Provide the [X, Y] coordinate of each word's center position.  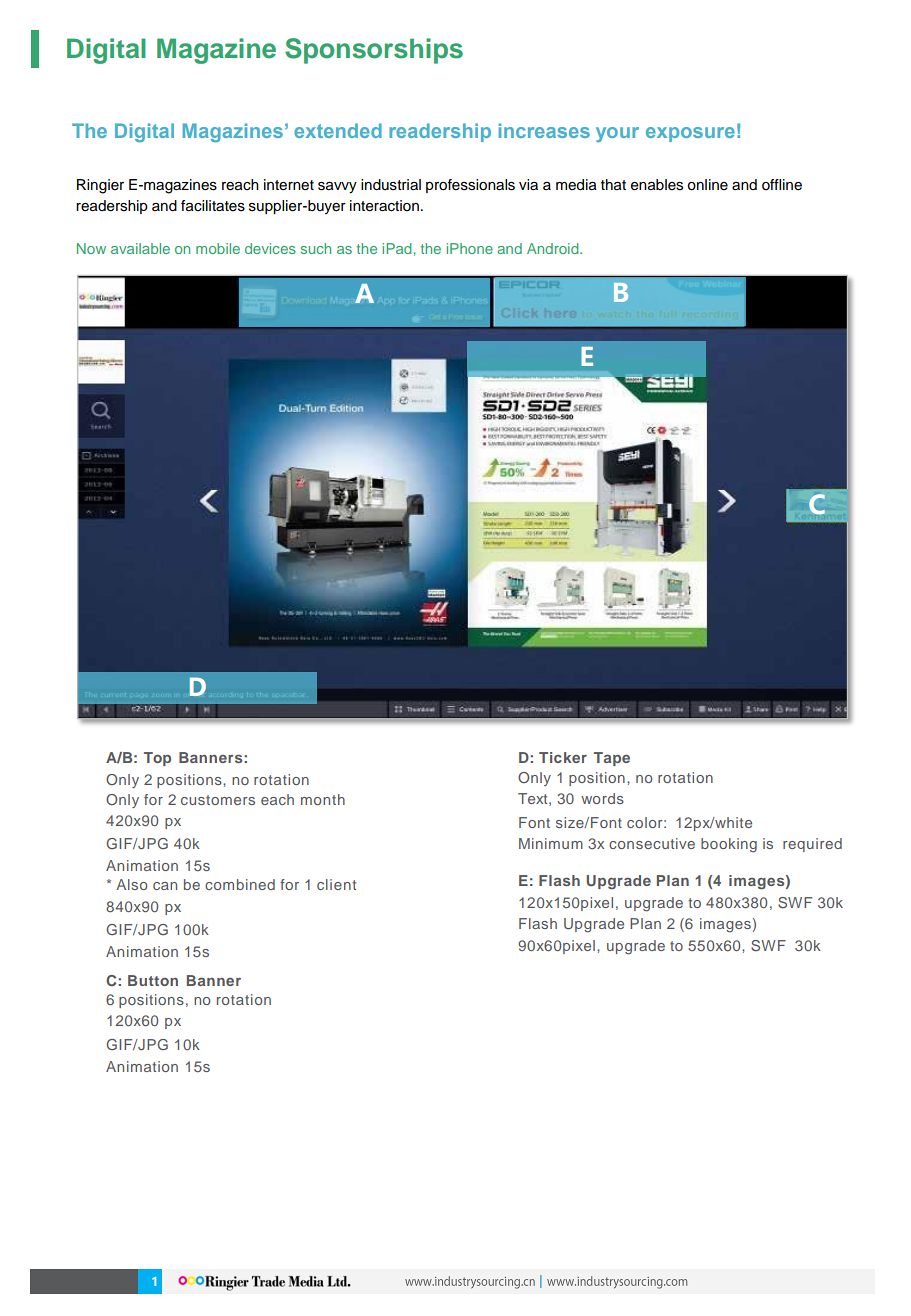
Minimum [551, 843]
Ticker [563, 757]
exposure [690, 134]
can [165, 886]
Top [157, 759]
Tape [612, 759]
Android [554, 248]
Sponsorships [374, 51]
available [140, 248]
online [707, 185]
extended [338, 130]
